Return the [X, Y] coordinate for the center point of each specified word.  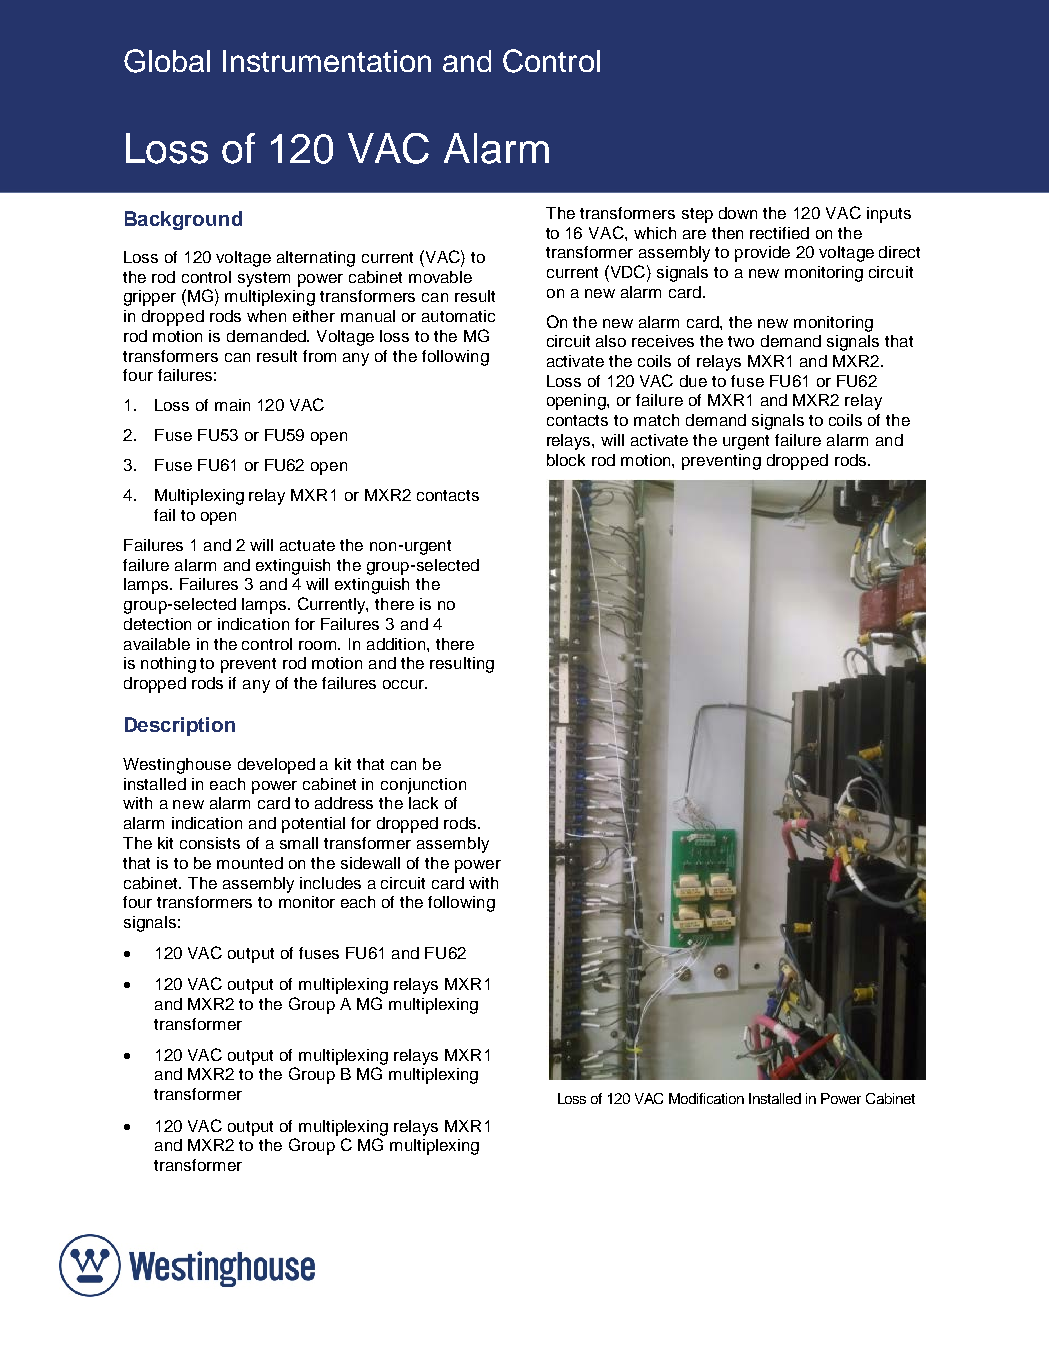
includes [330, 883]
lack [423, 803]
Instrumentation [327, 61]
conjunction [423, 786]
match [656, 420]
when [266, 316]
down [738, 213]
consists [210, 843]
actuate [307, 545]
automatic [458, 316]
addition [397, 644]
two [741, 341]
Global [167, 61]
